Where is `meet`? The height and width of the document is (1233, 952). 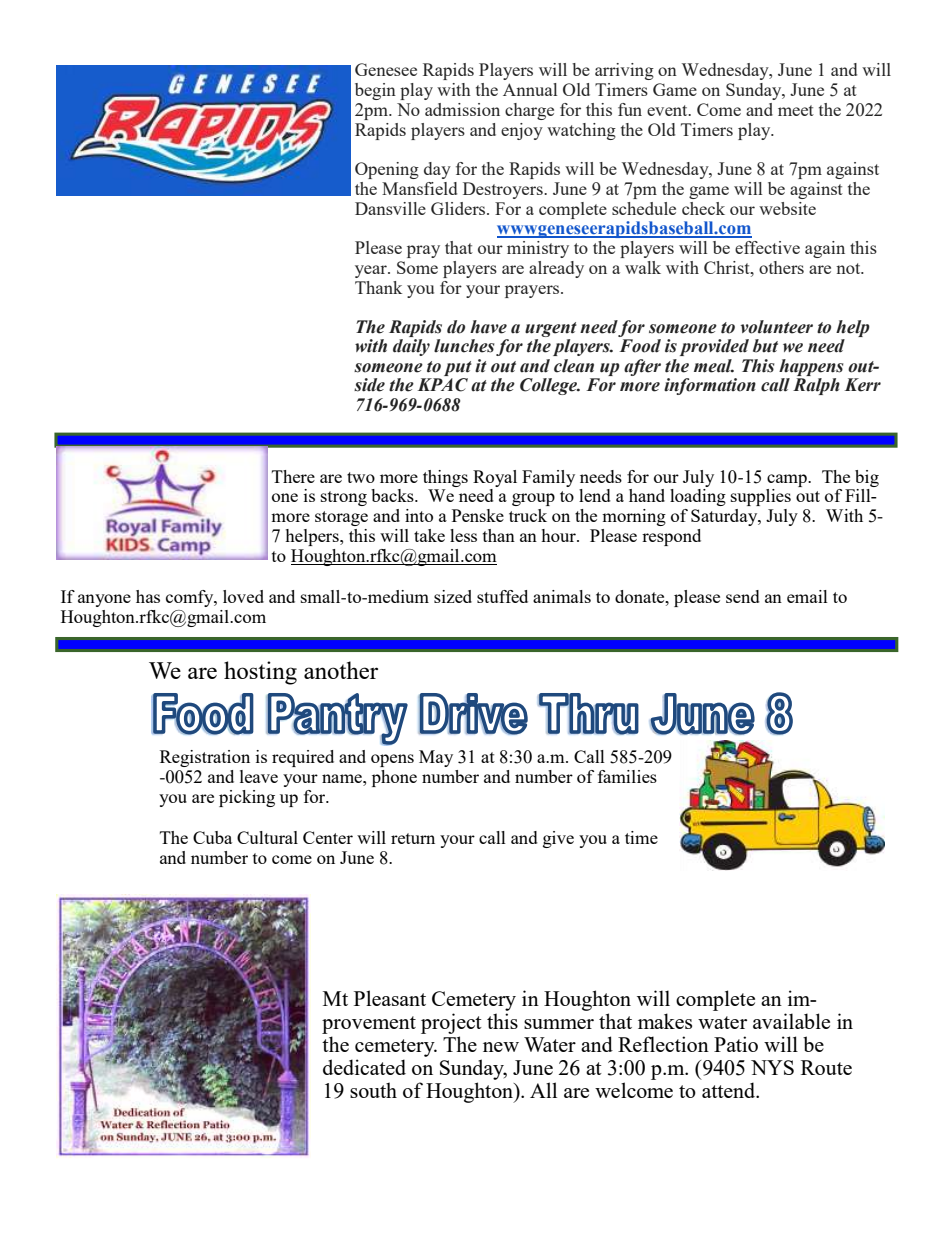
meet is located at coordinates (796, 110).
